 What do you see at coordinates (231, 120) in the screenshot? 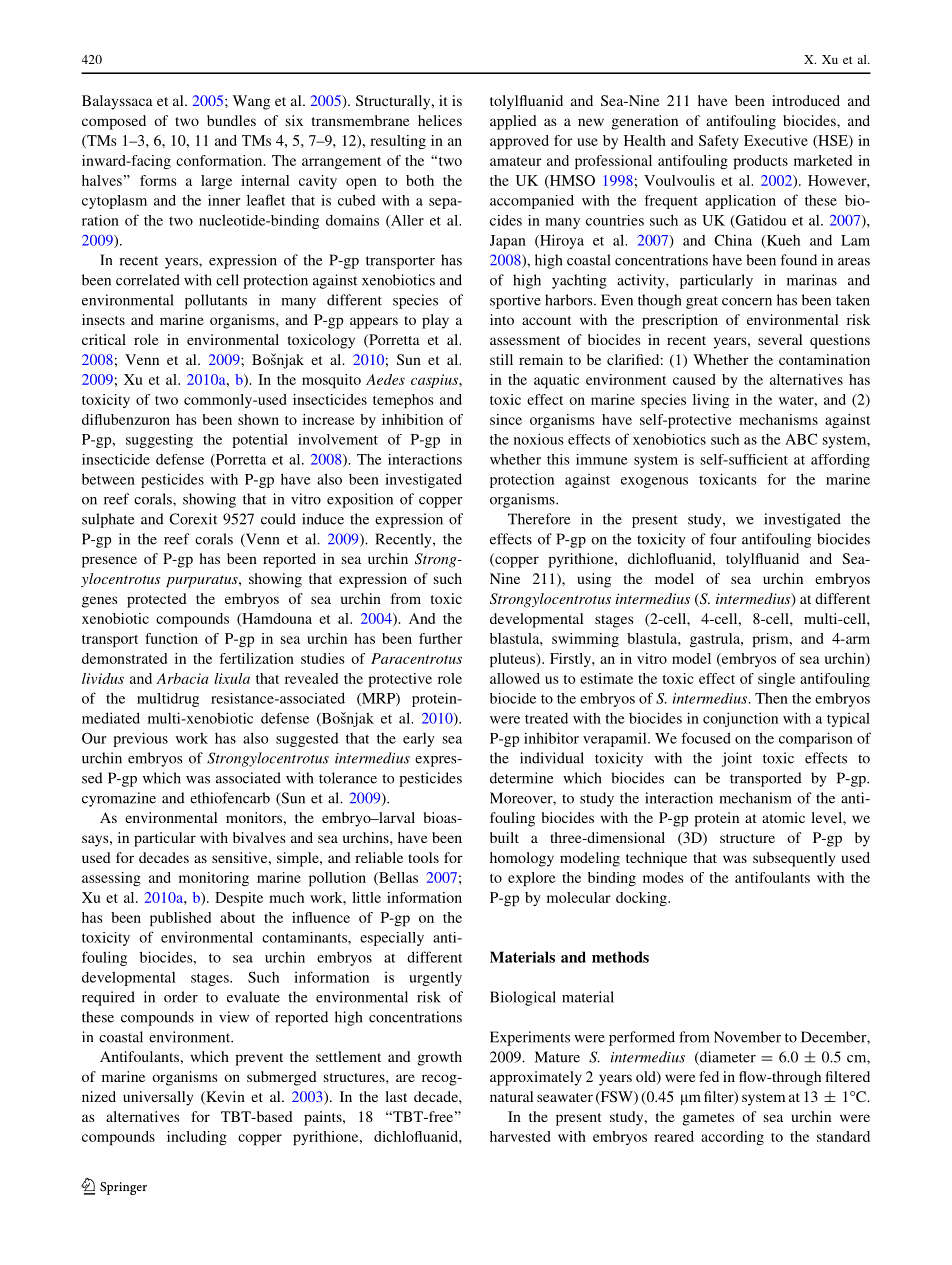
I see `bundles` at bounding box center [231, 120].
